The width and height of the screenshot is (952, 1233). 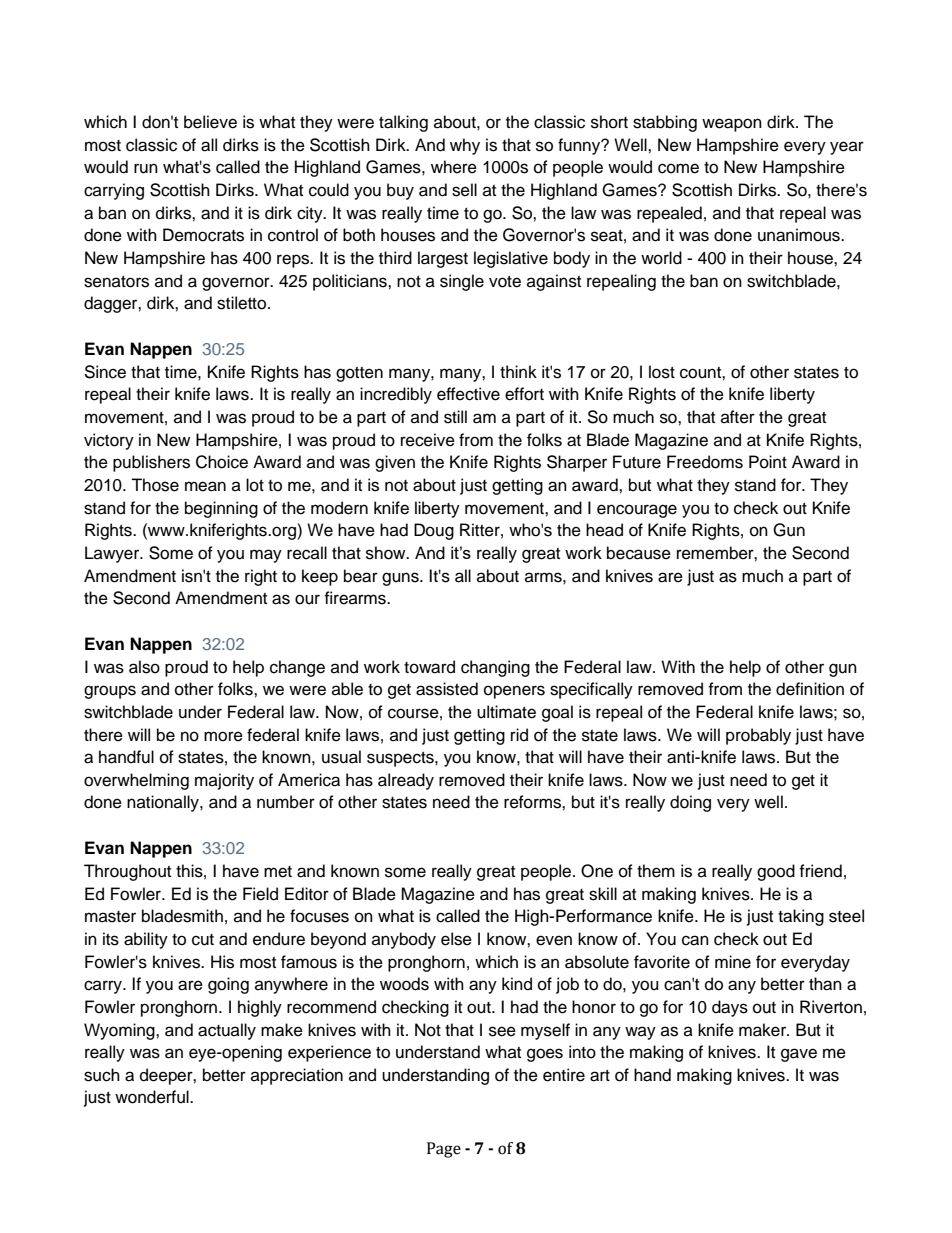 I want to click on weapon, so click(x=732, y=125).
